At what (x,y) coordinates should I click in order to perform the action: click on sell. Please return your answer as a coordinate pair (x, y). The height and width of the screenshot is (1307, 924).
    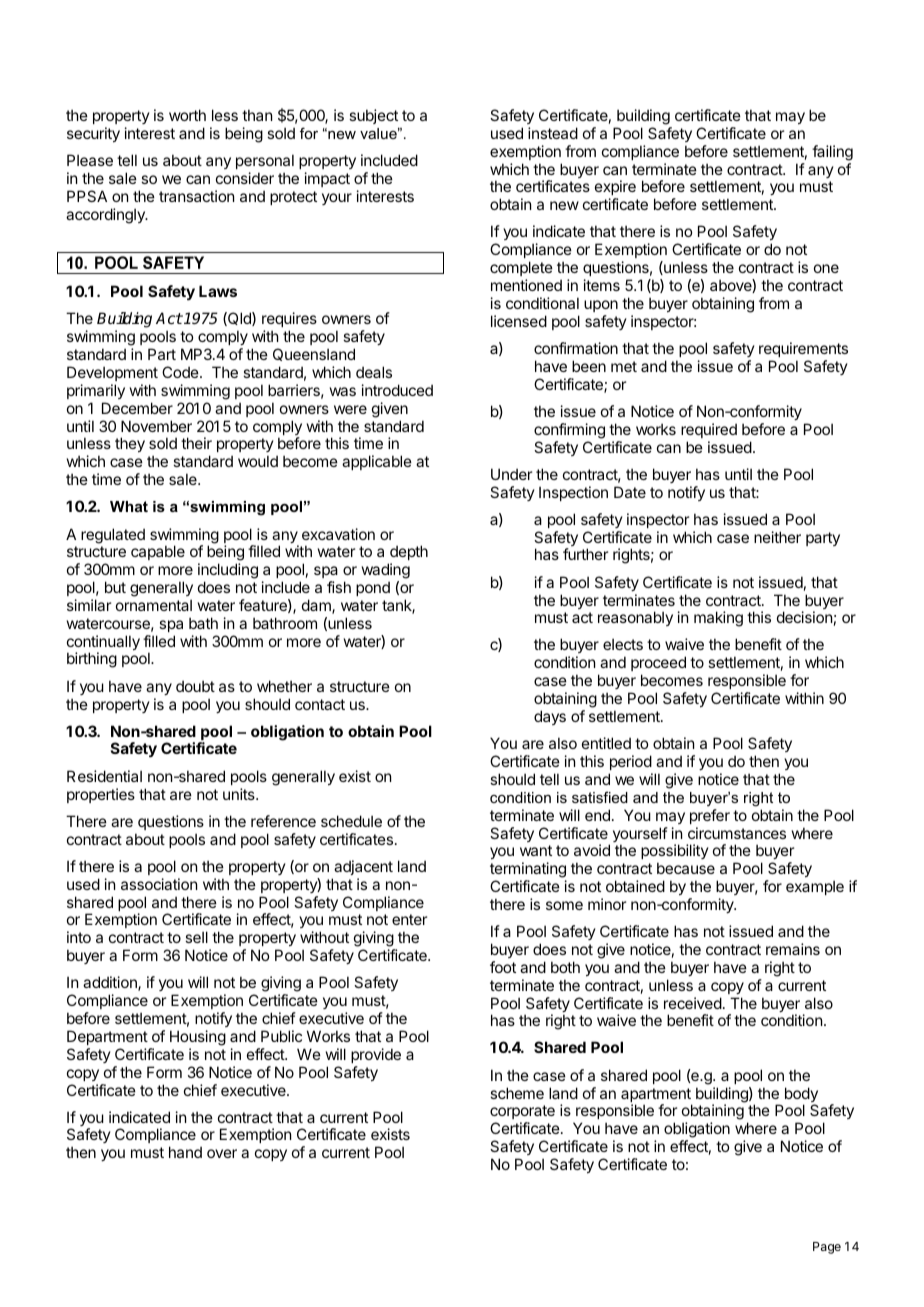
    Looking at the image, I should click on (196, 937).
